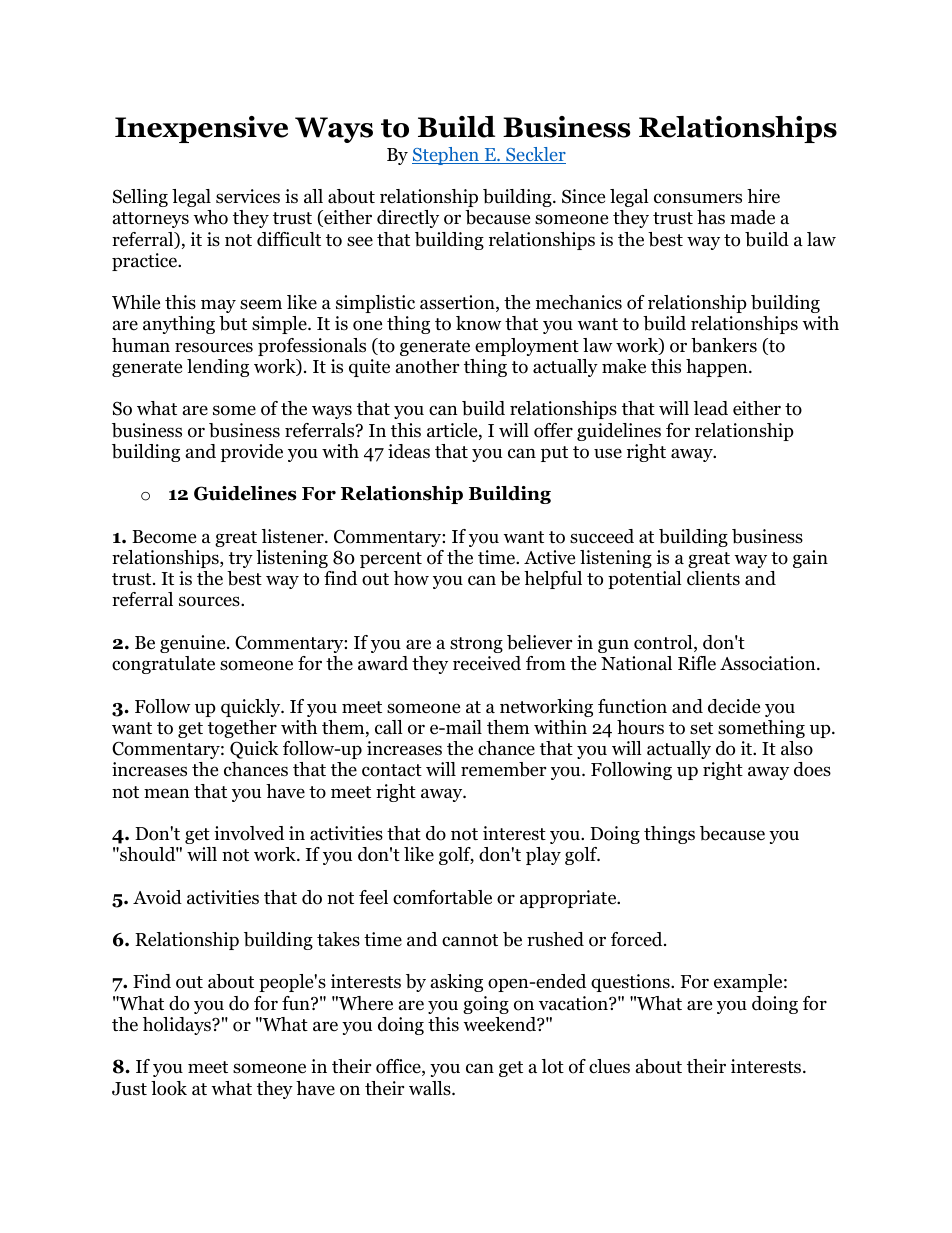 The height and width of the page is (1233, 952). What do you see at coordinates (609, 1066) in the page?
I see `clues` at bounding box center [609, 1066].
